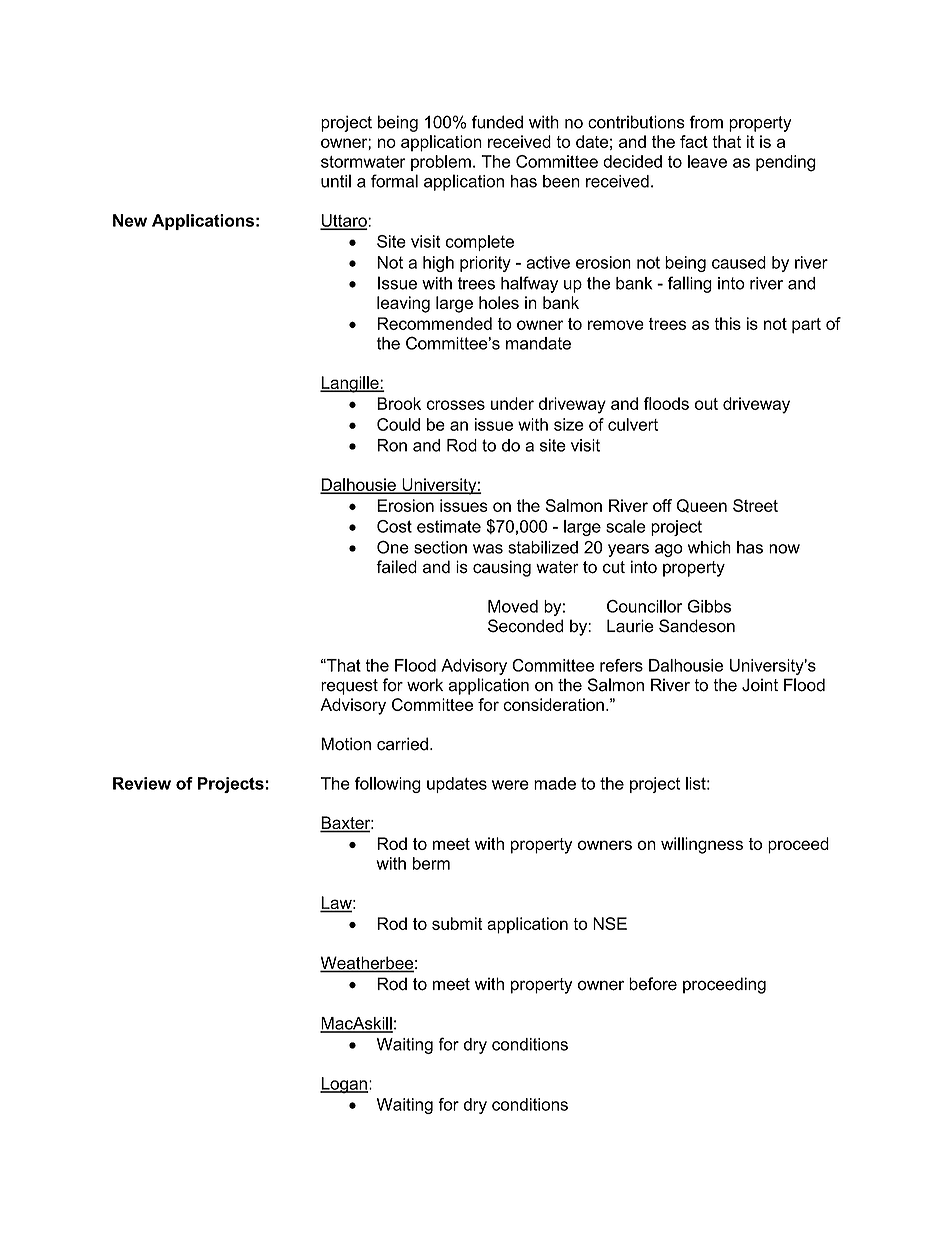 This image has height=1233, width=952. What do you see at coordinates (441, 163) in the image?
I see `problem` at bounding box center [441, 163].
